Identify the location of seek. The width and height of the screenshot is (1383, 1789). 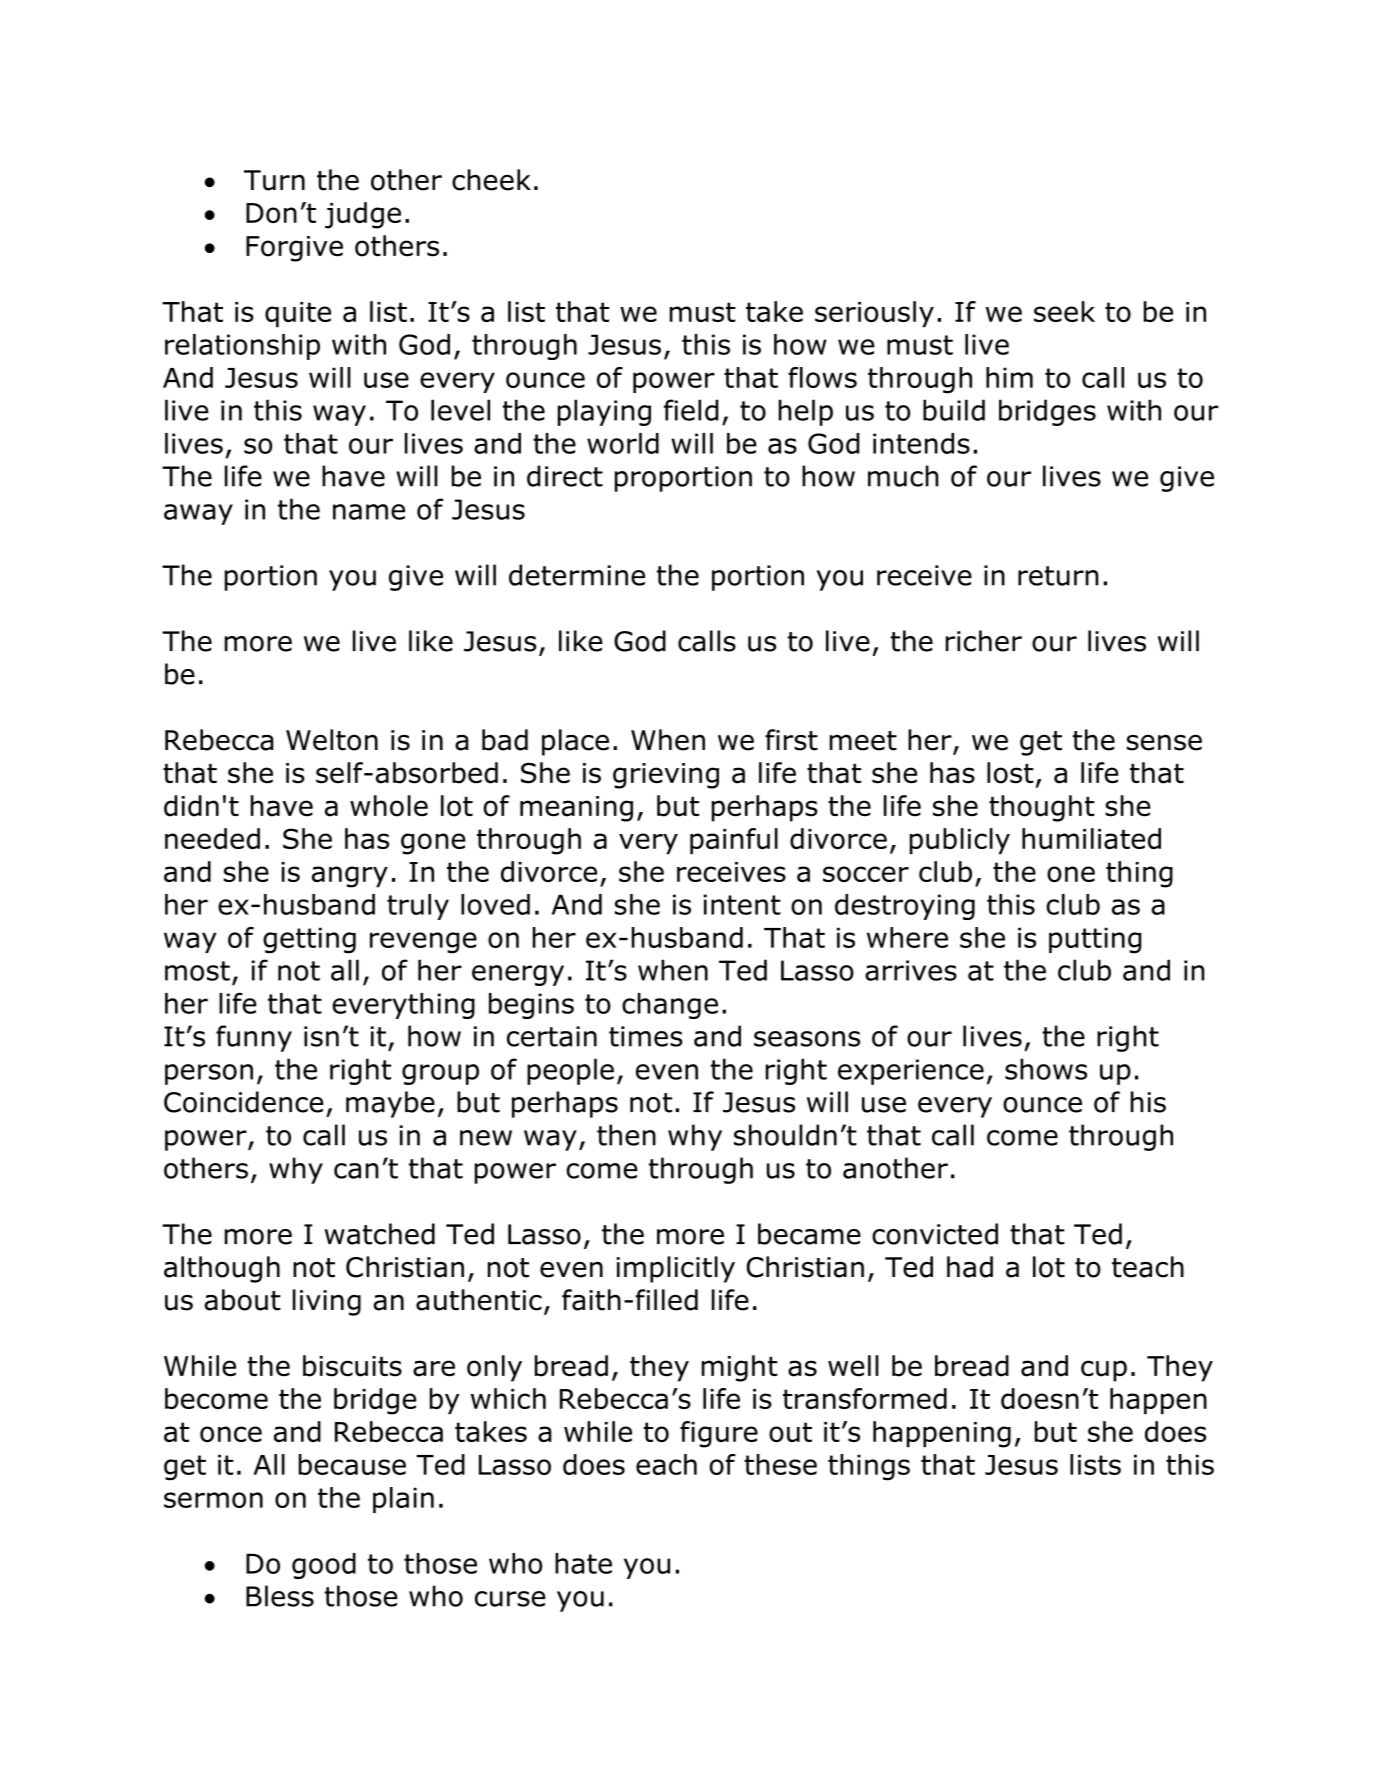
(1064, 311).
